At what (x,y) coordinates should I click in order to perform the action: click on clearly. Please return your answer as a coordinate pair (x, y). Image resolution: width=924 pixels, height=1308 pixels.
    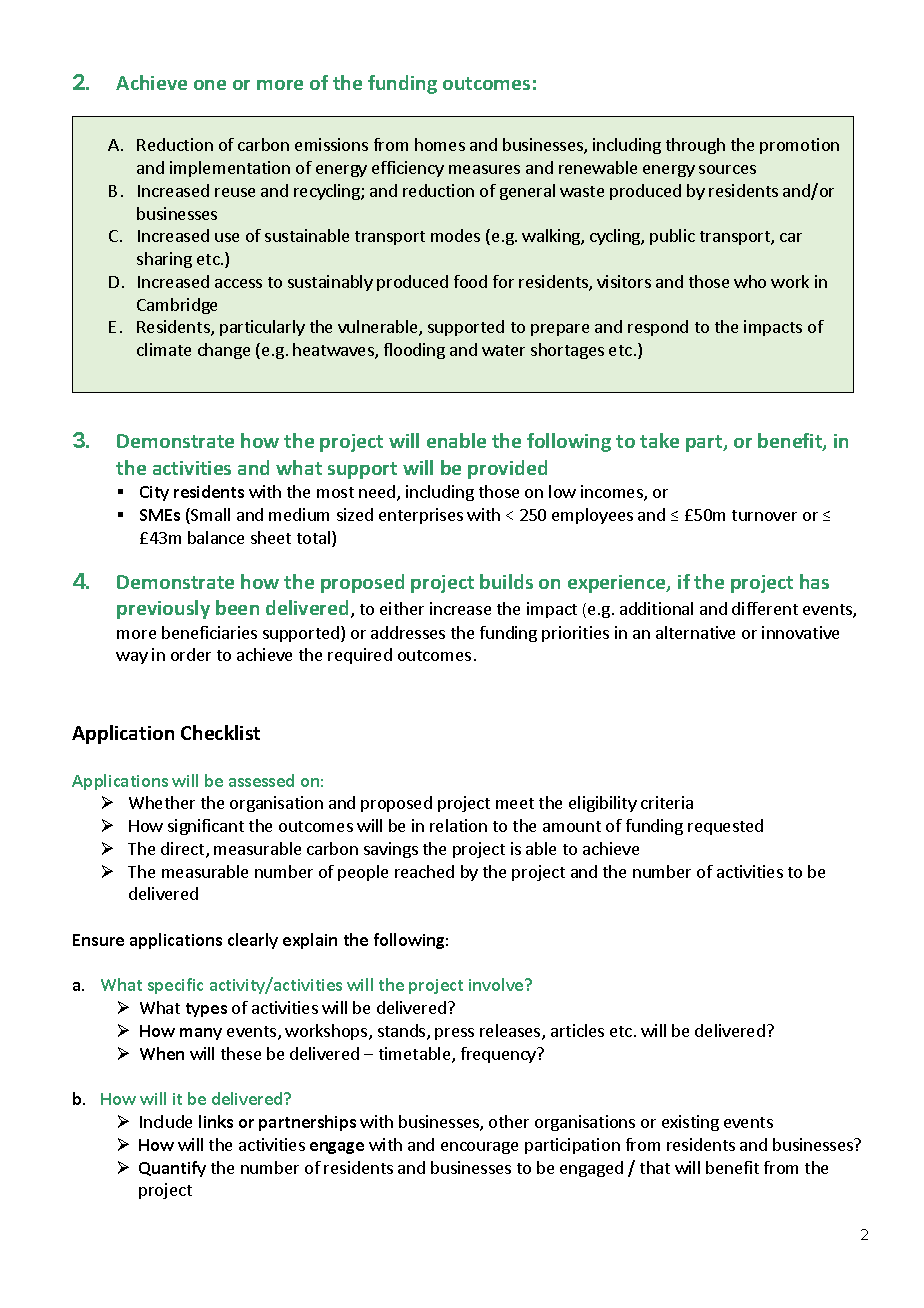
    Looking at the image, I should click on (253, 941).
